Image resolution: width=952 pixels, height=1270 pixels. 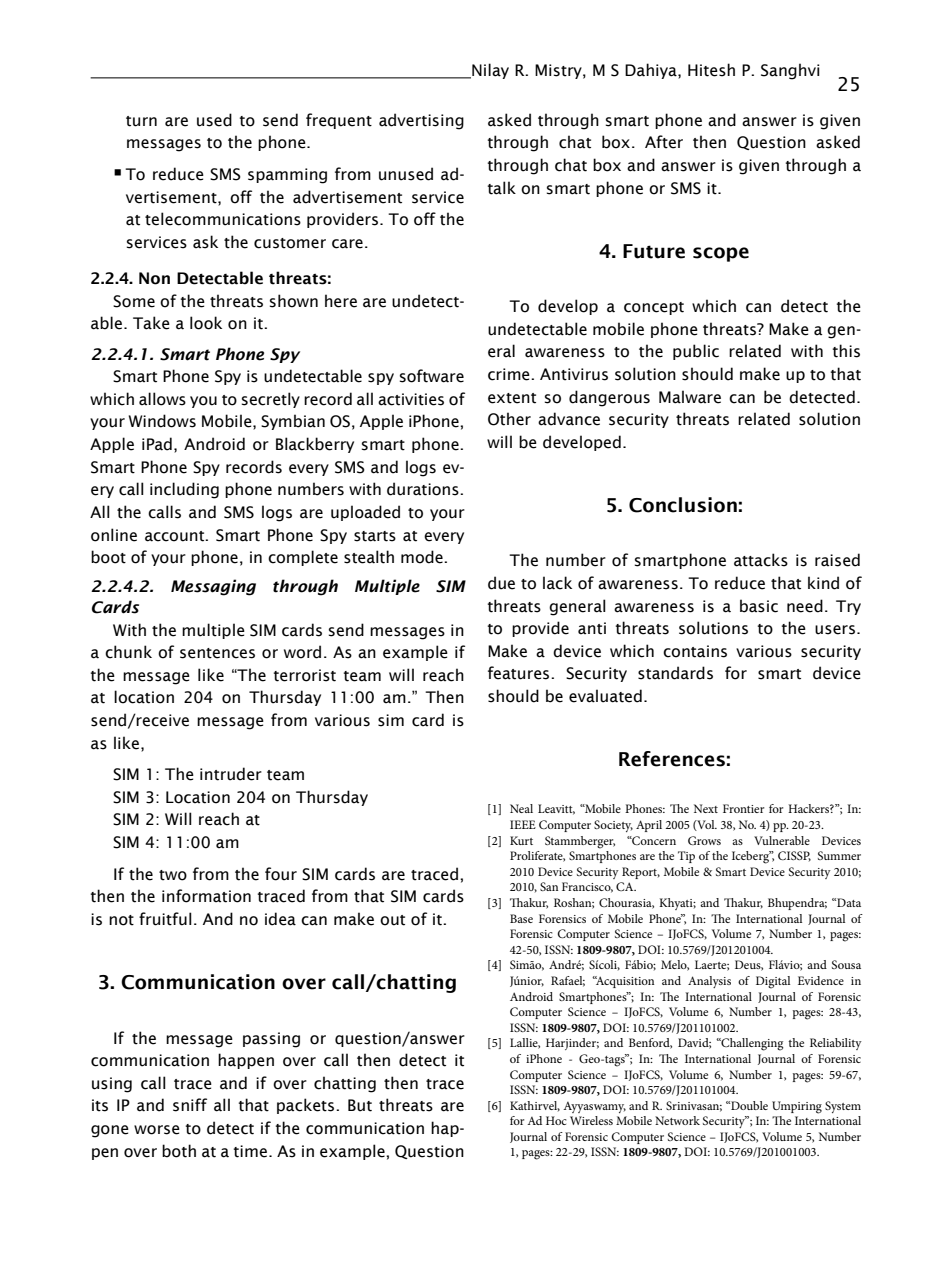 What do you see at coordinates (711, 70) in the screenshot?
I see `Hitesh` at bounding box center [711, 70].
